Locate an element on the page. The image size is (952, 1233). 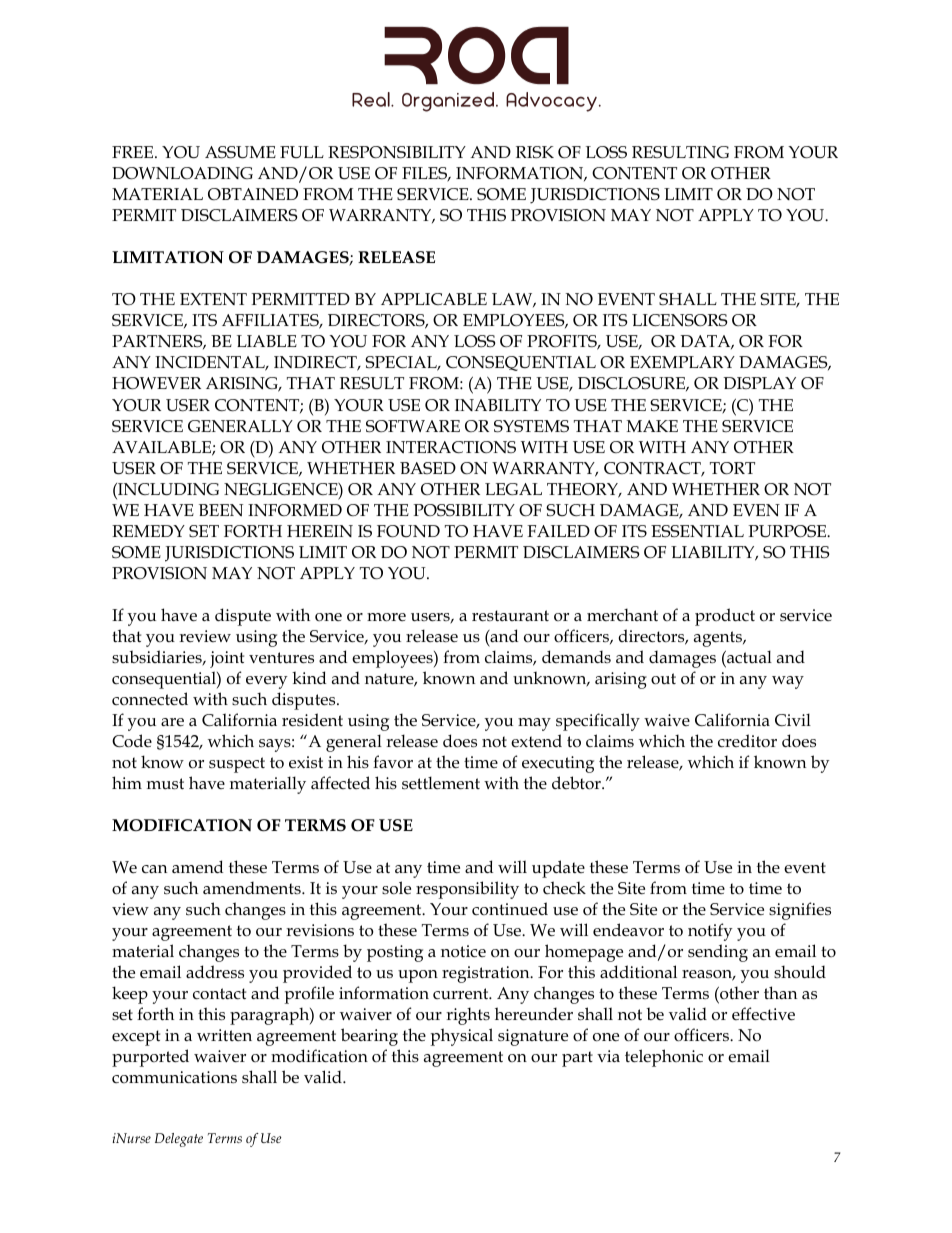
DOWNLOADING is located at coordinates (182, 173).
